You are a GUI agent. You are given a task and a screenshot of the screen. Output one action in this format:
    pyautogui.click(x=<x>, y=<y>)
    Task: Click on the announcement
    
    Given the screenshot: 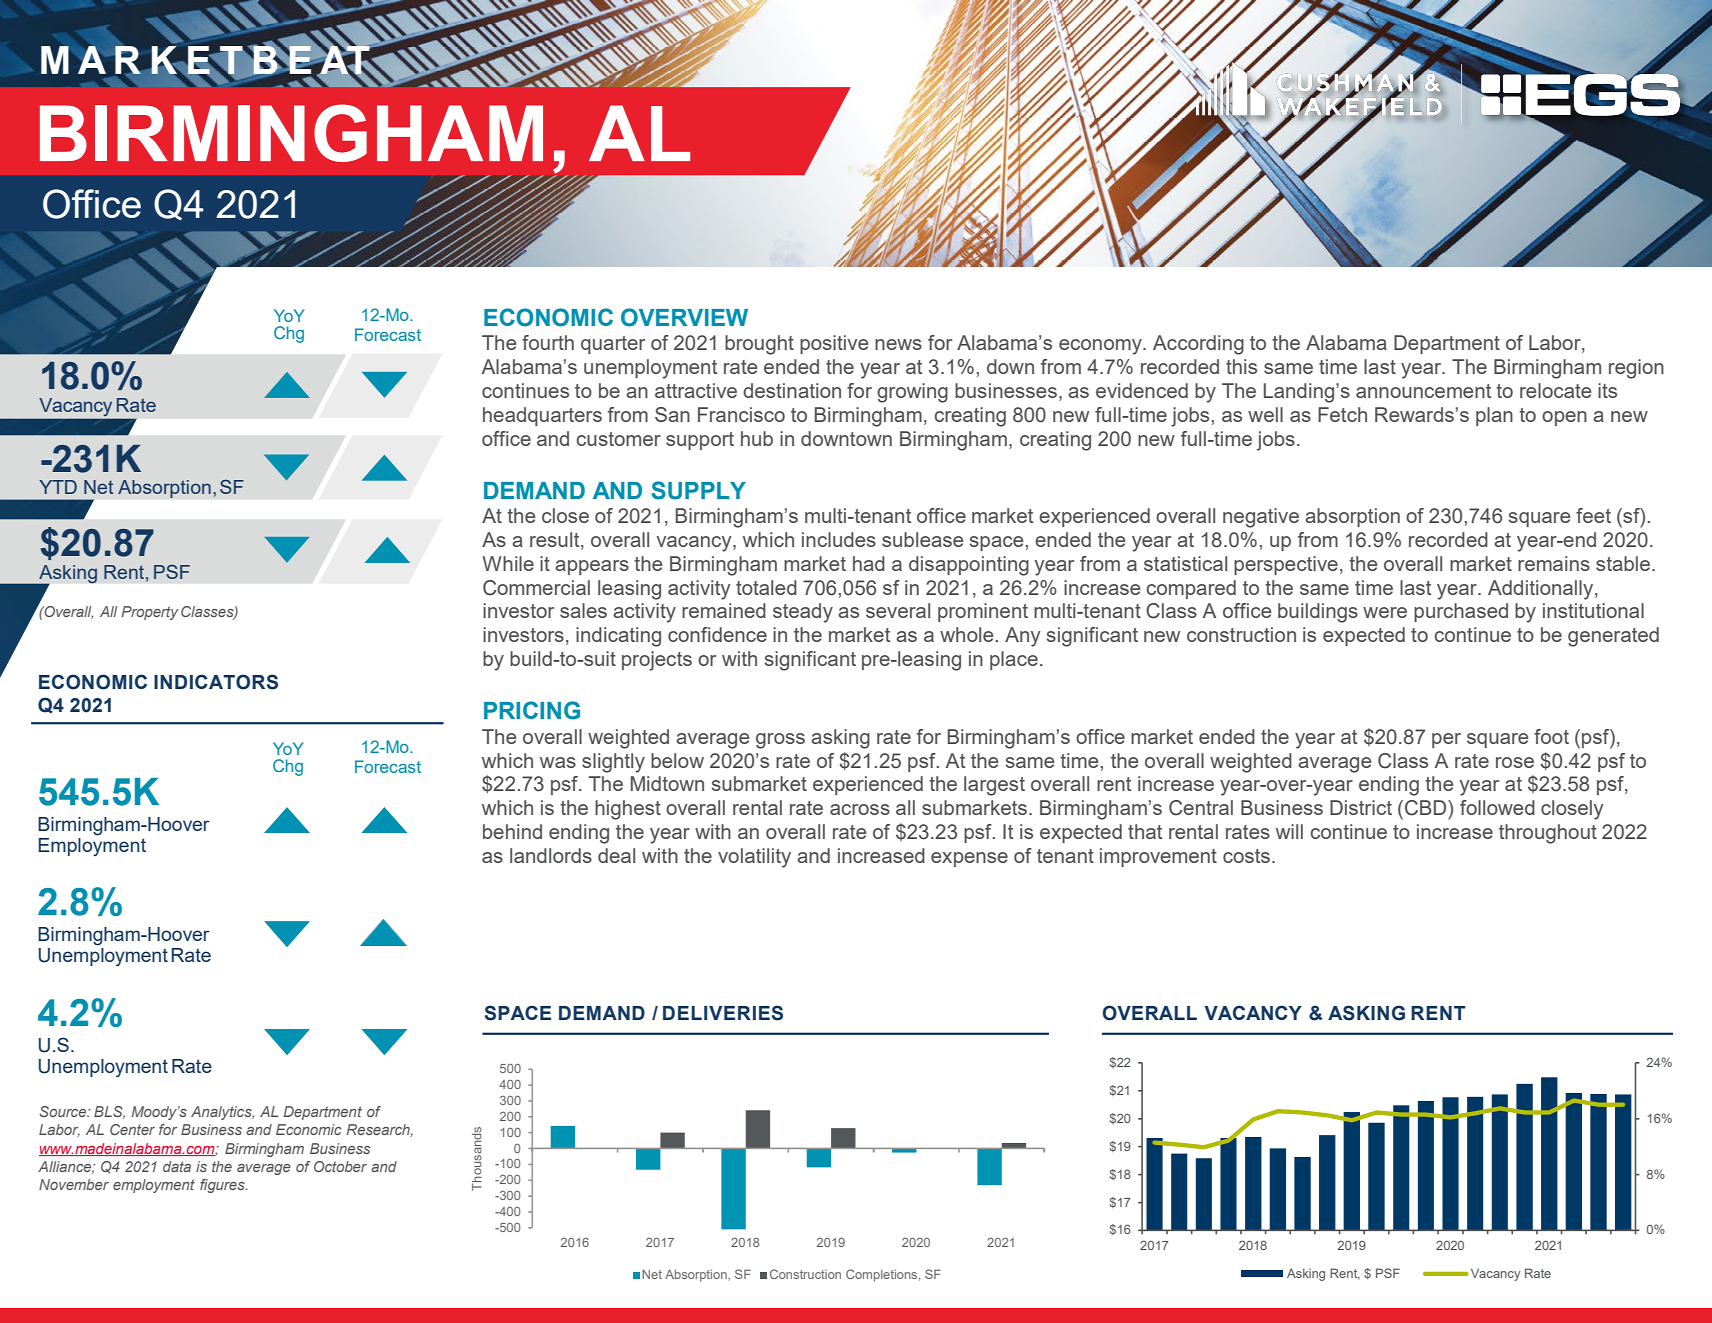 What is the action you would take?
    pyautogui.click(x=1423, y=391)
